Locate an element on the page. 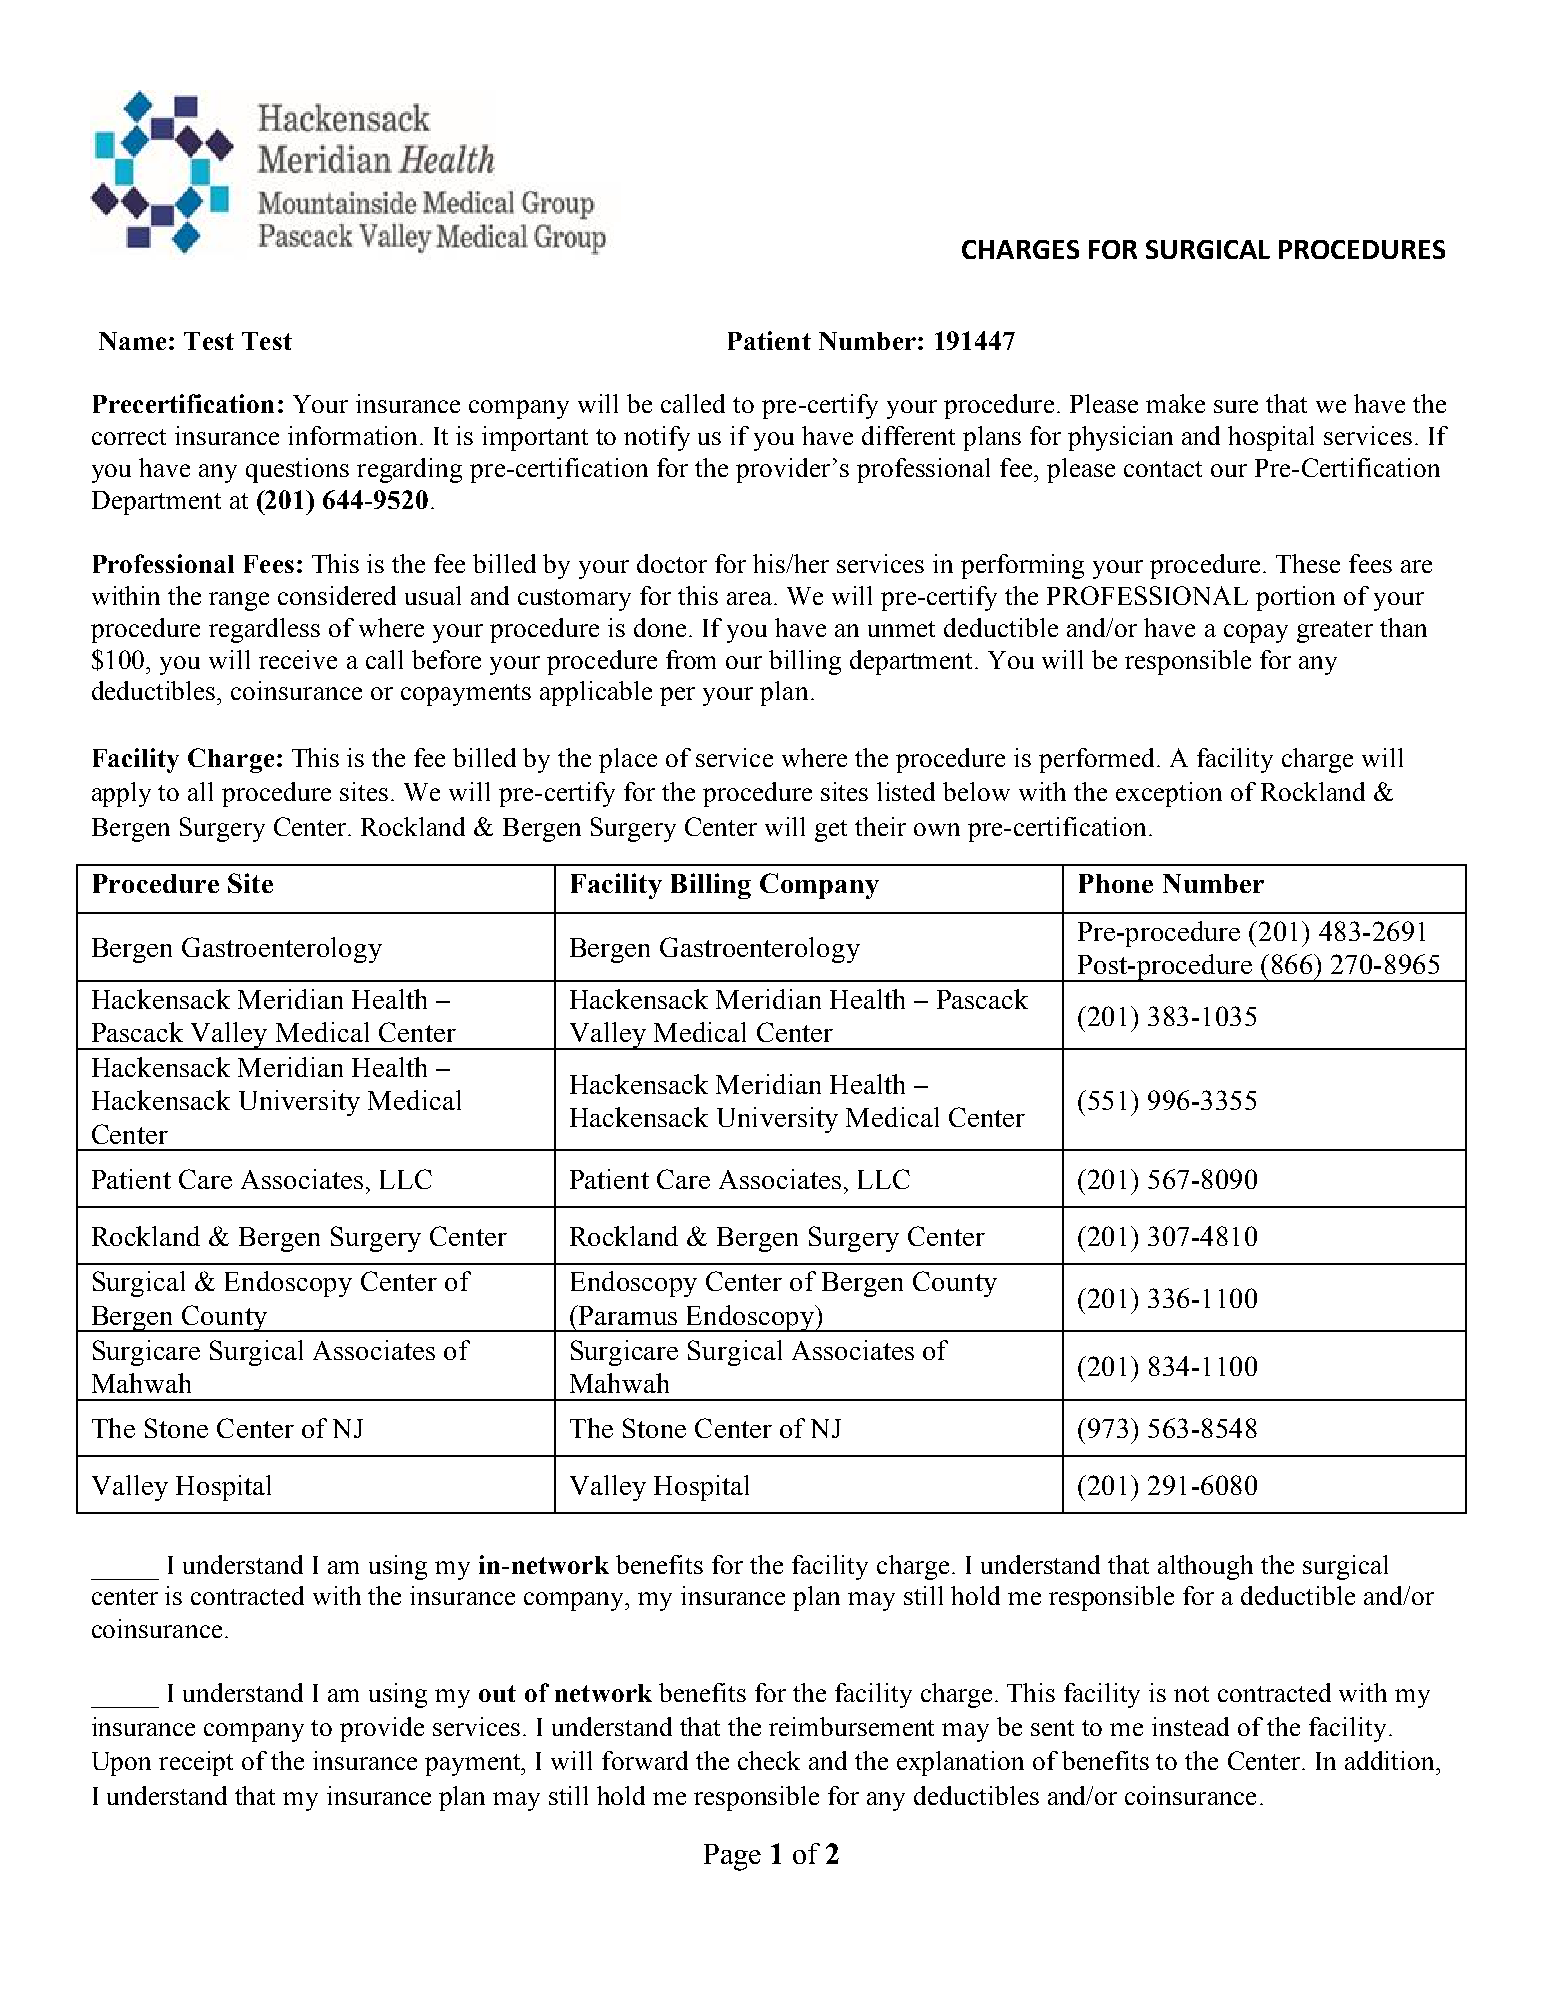 The height and width of the image is (1997, 1543). notify is located at coordinates (657, 438).
